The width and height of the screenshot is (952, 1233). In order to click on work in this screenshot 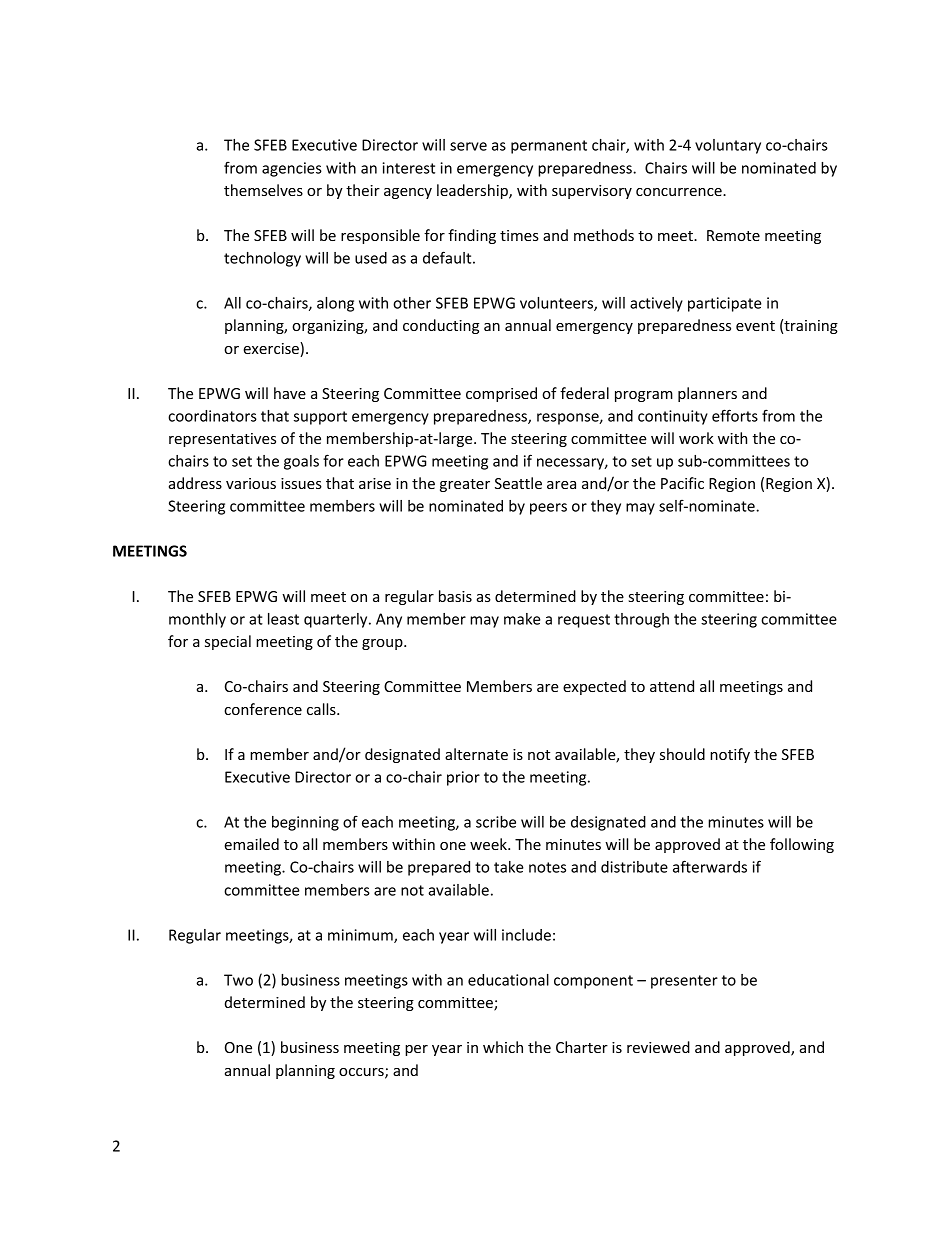, I will do `click(696, 438)`.
